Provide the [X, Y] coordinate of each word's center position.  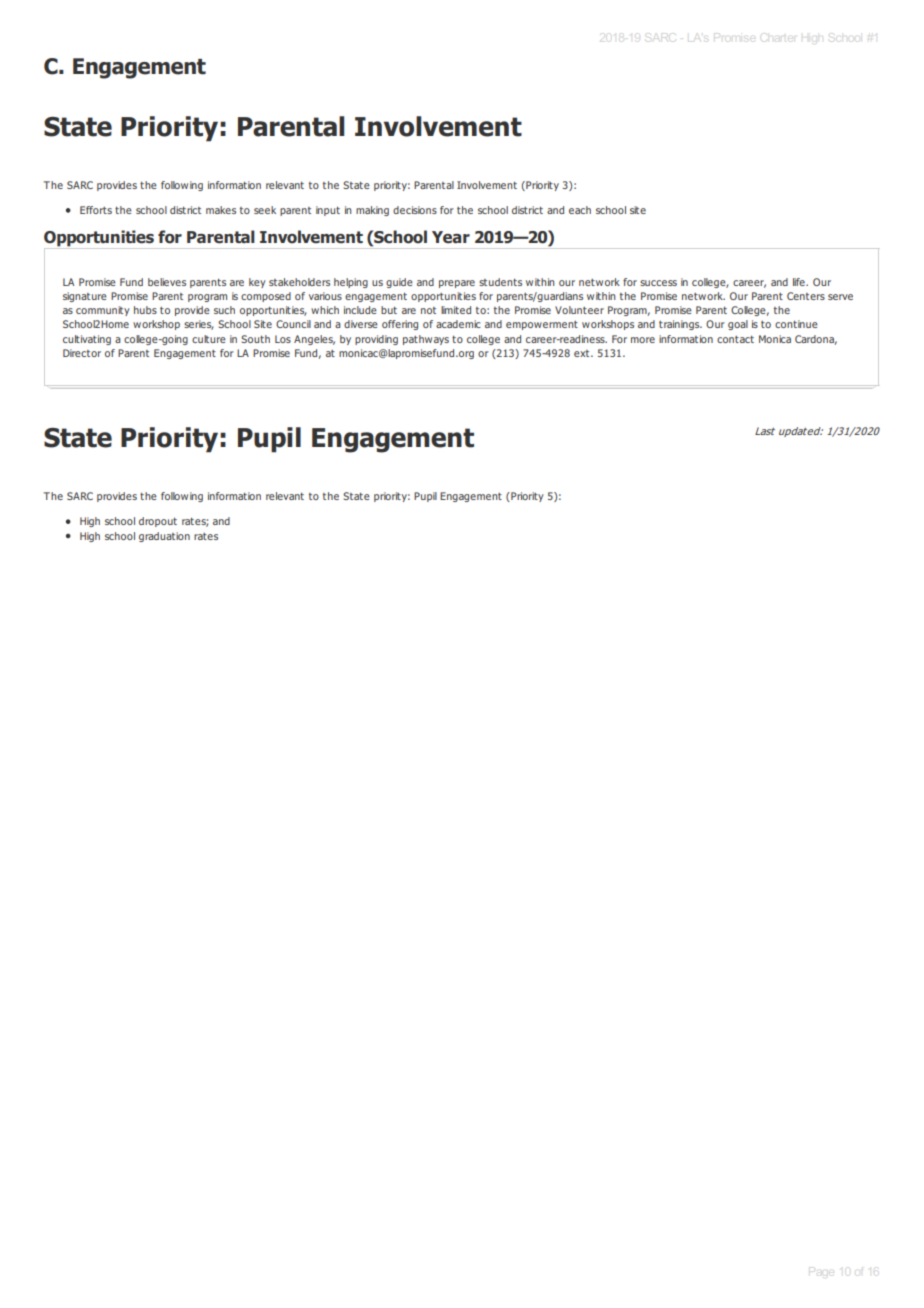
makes [221, 210]
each [580, 210]
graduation [164, 537]
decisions [415, 210]
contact [735, 339]
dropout [158, 522]
